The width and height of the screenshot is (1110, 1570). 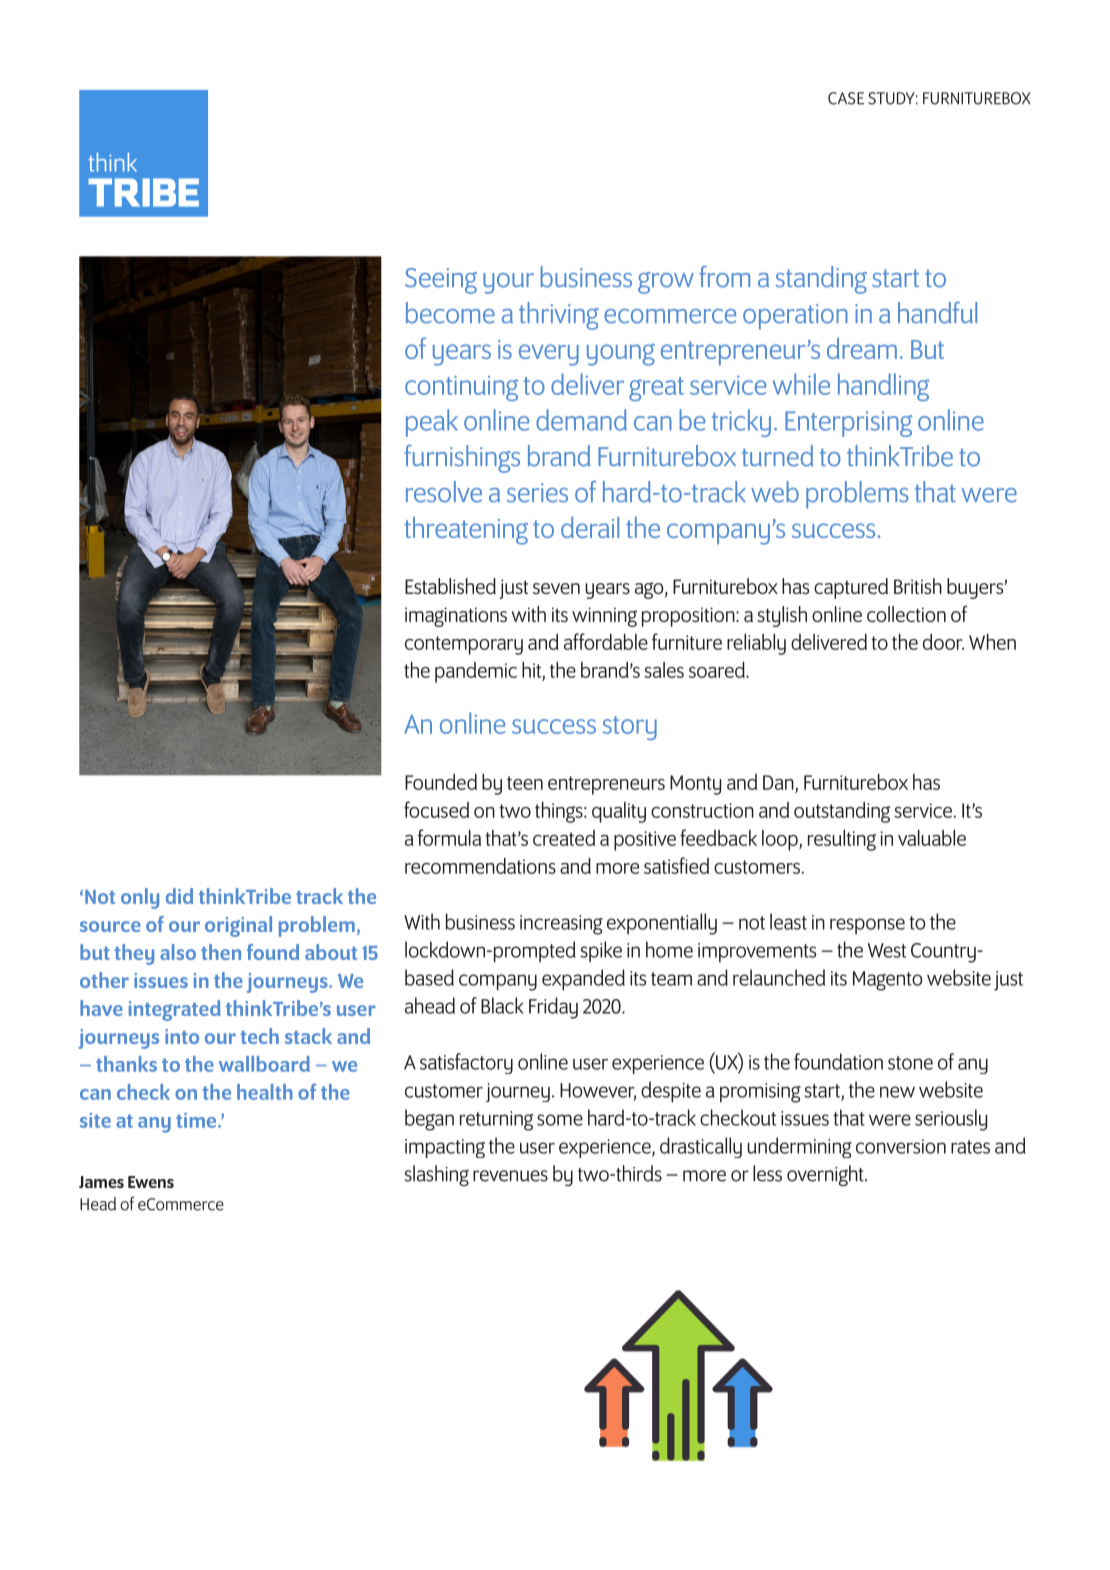 What do you see at coordinates (846, 98) in the screenshot?
I see `CASE` at bounding box center [846, 98].
